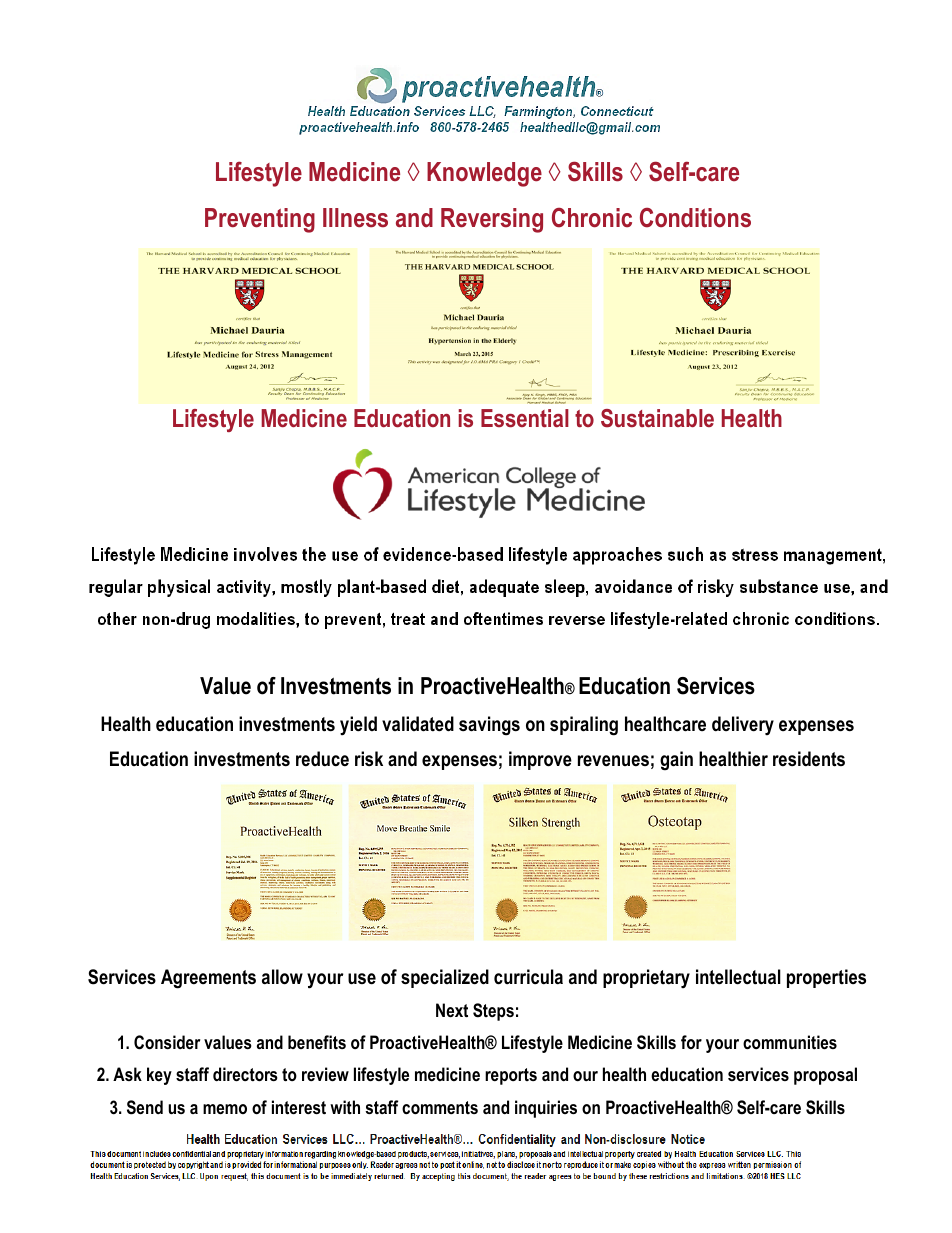 The image size is (952, 1233). What do you see at coordinates (743, 725) in the image?
I see `delivery` at bounding box center [743, 725].
